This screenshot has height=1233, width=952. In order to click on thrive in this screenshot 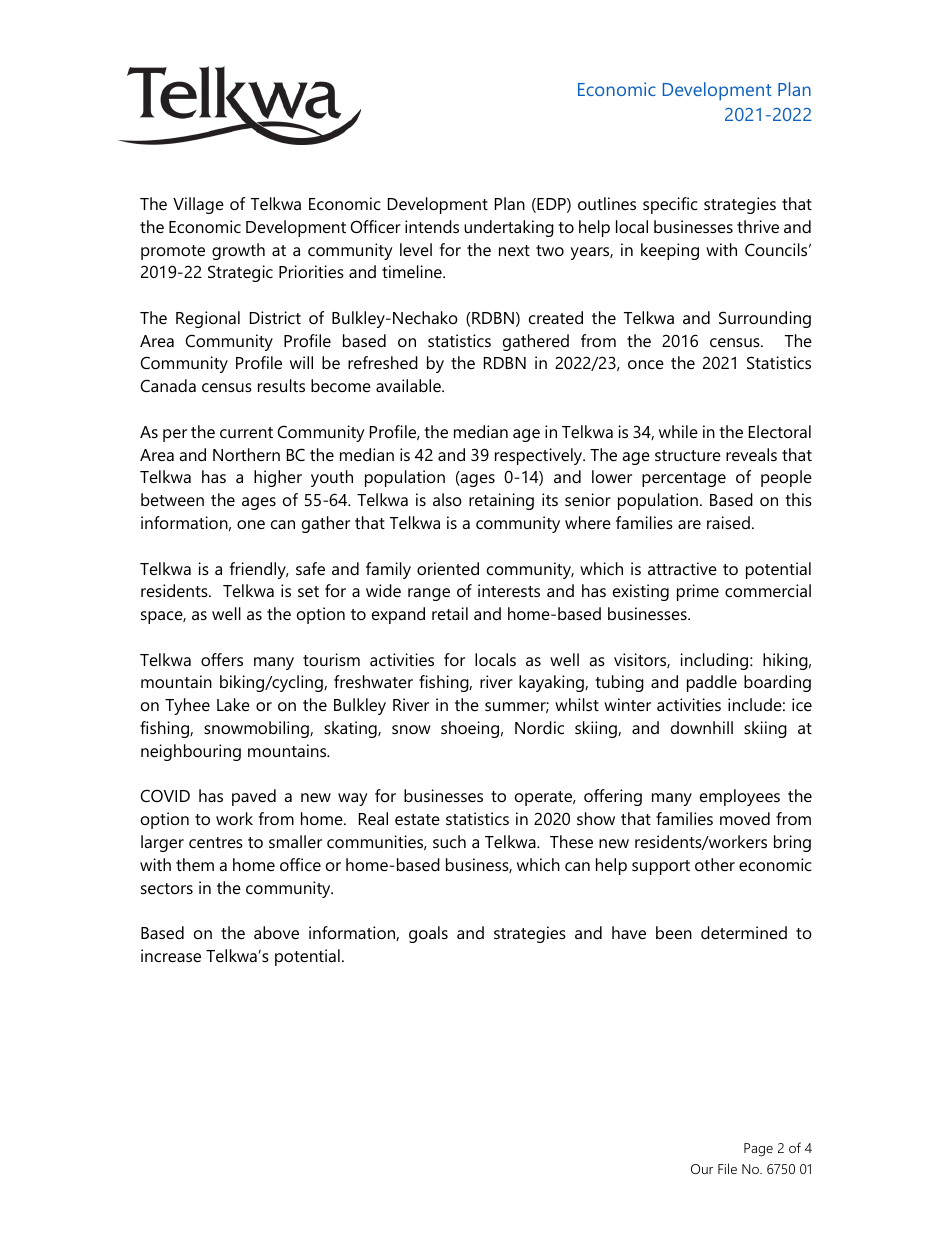, I will do `click(758, 226)`.
